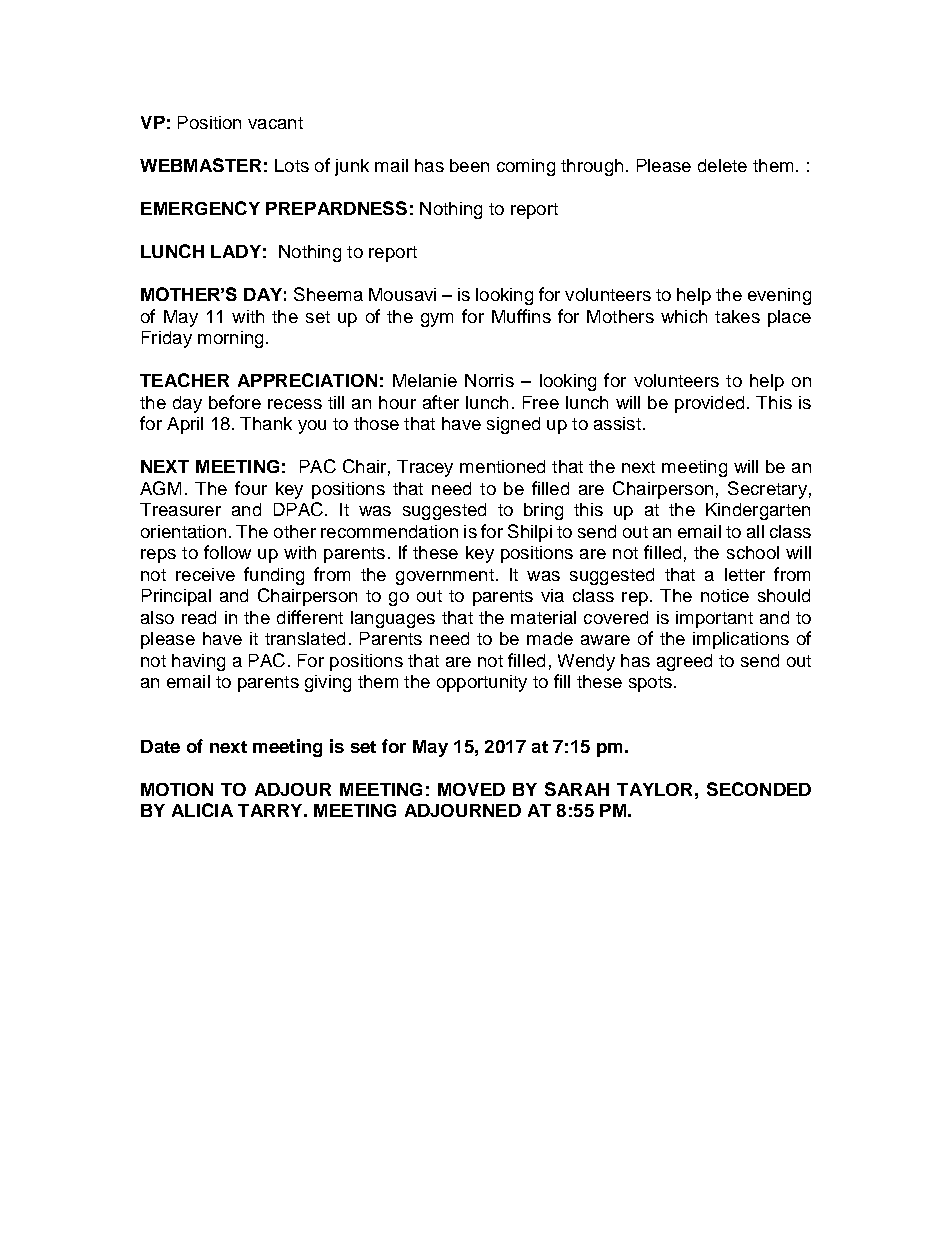 The height and width of the image is (1233, 952). Describe the element at coordinates (543, 617) in the image. I see `material` at that location.
